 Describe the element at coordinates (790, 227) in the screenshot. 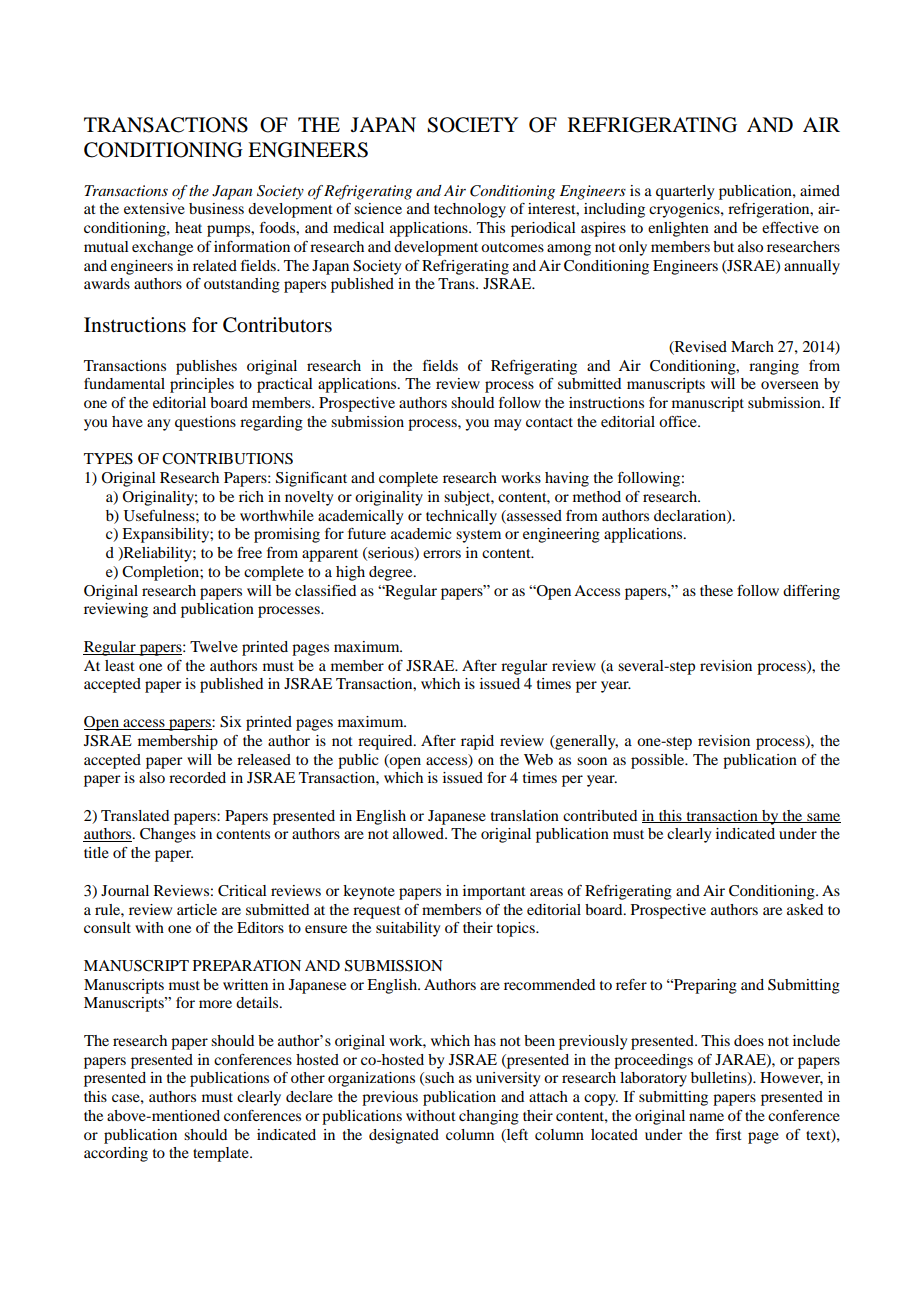

I see `effective` at that location.
